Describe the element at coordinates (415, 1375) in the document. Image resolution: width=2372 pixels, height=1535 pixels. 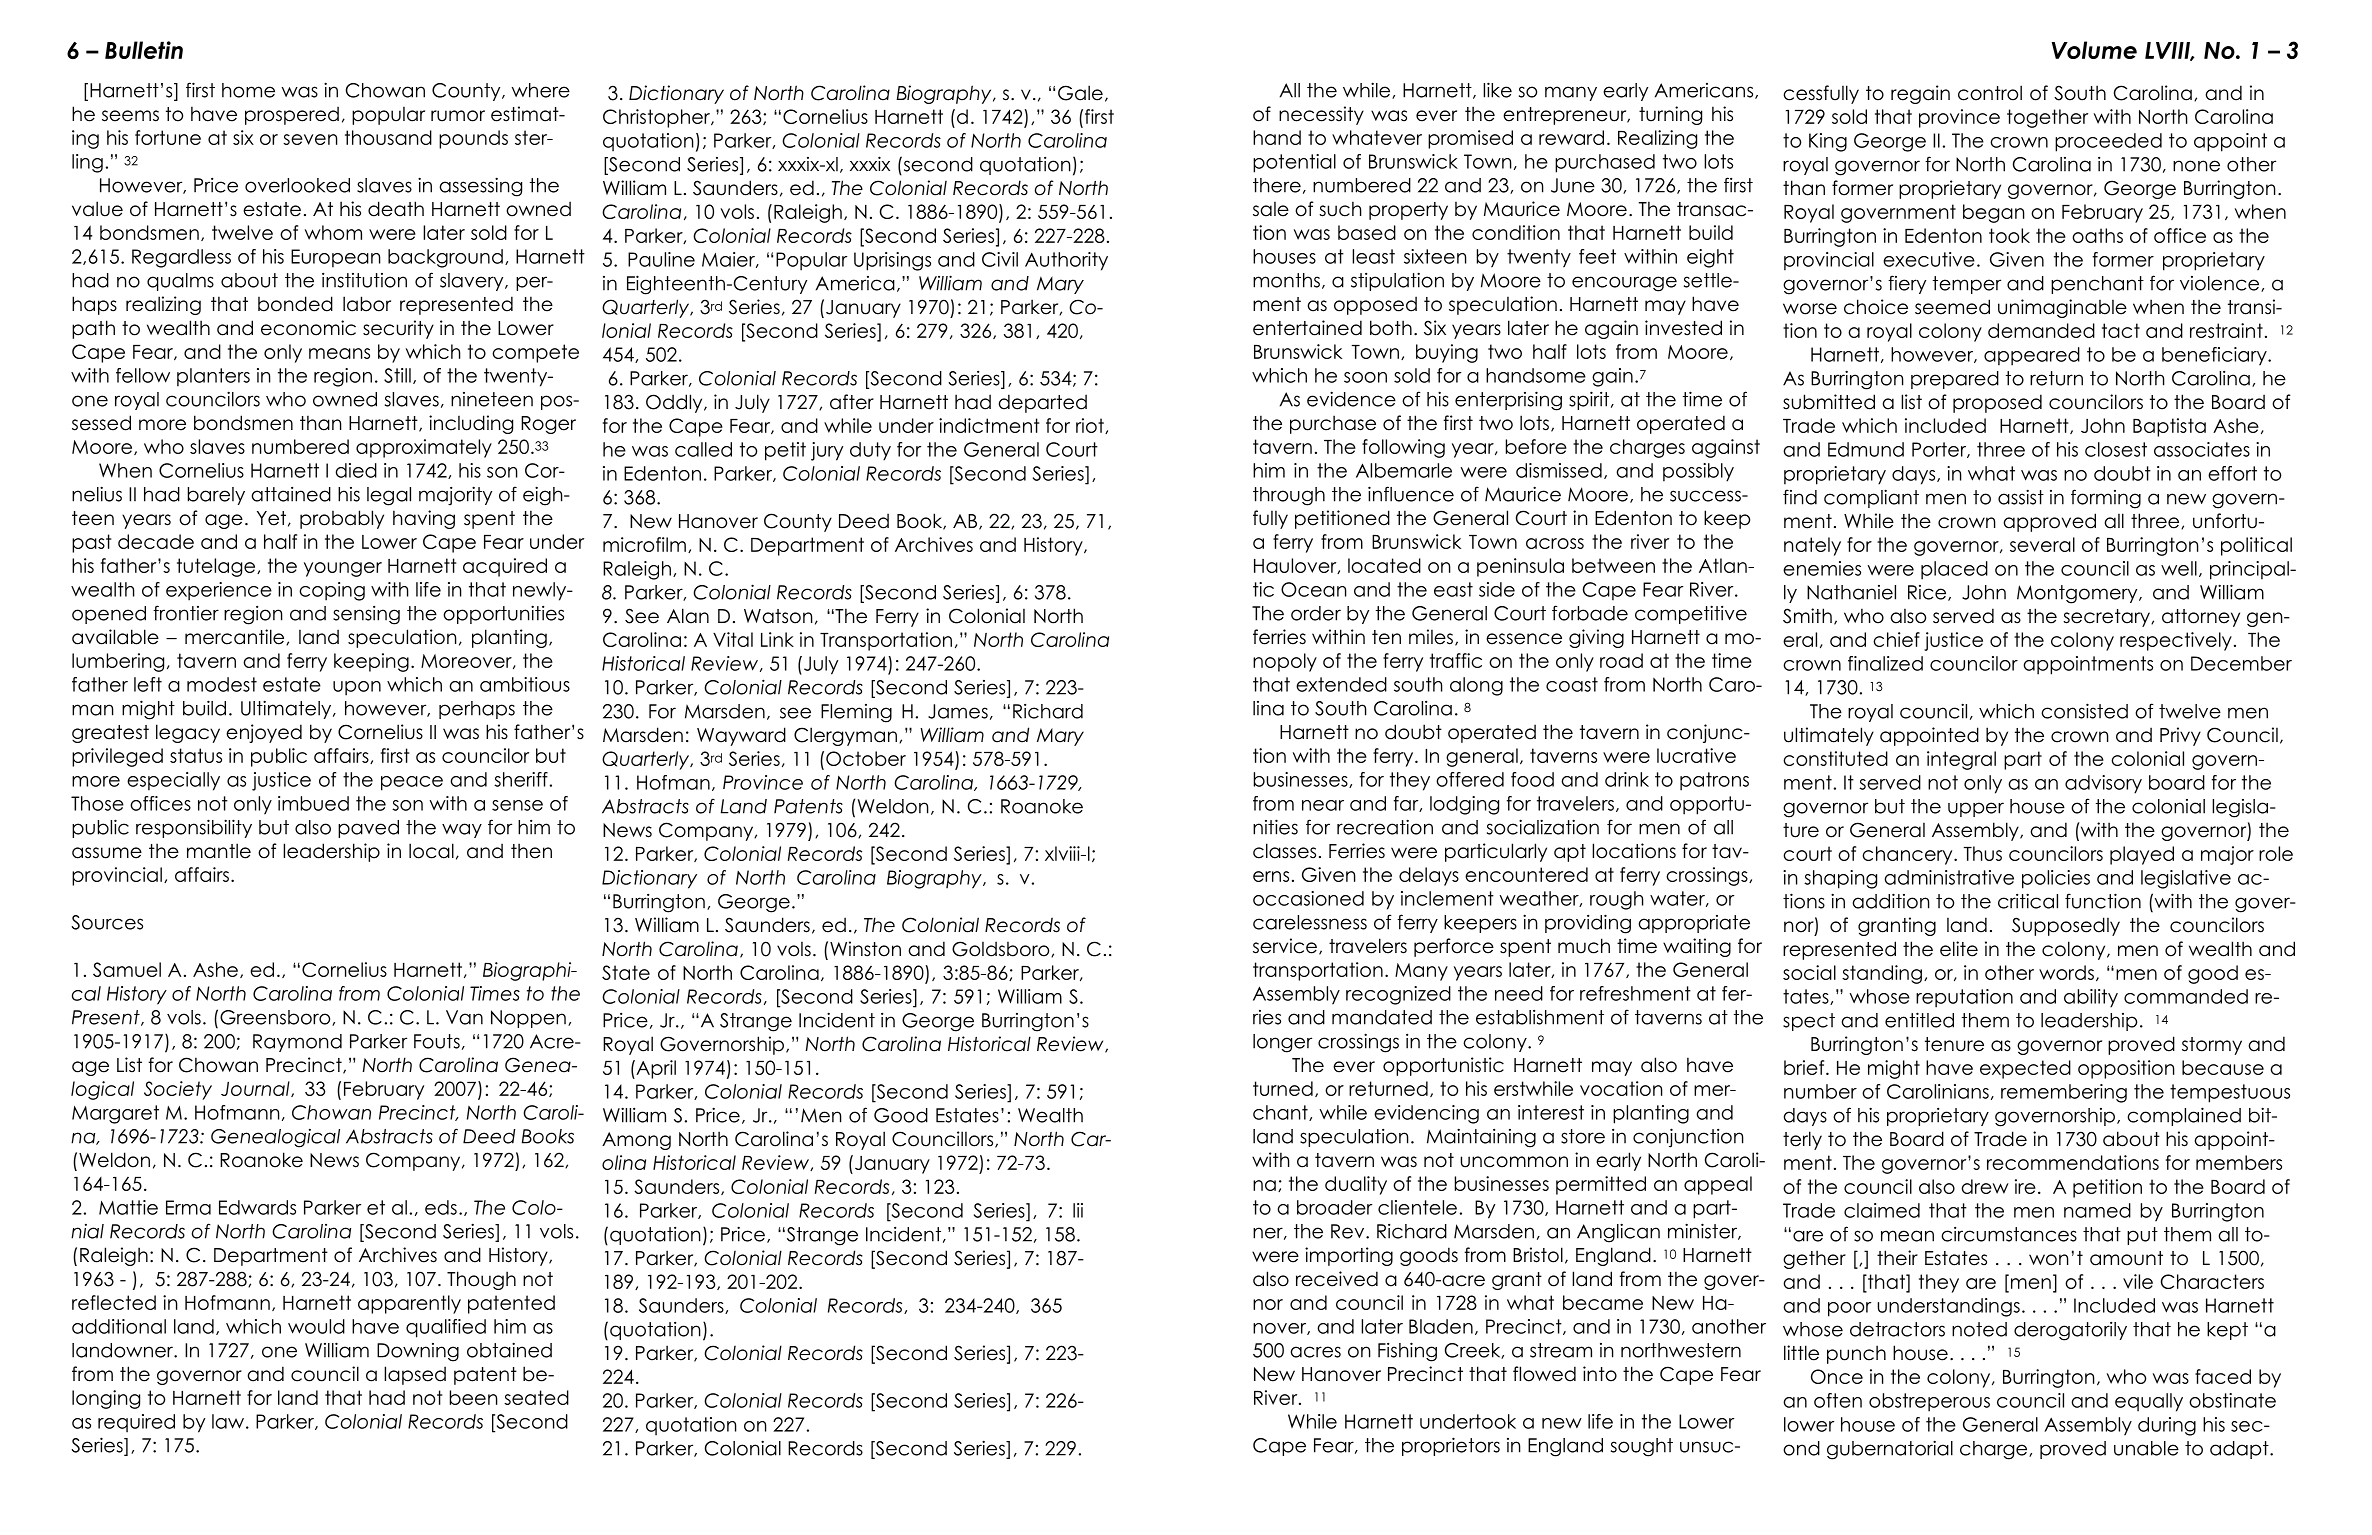
I see `lapsed` at that location.
